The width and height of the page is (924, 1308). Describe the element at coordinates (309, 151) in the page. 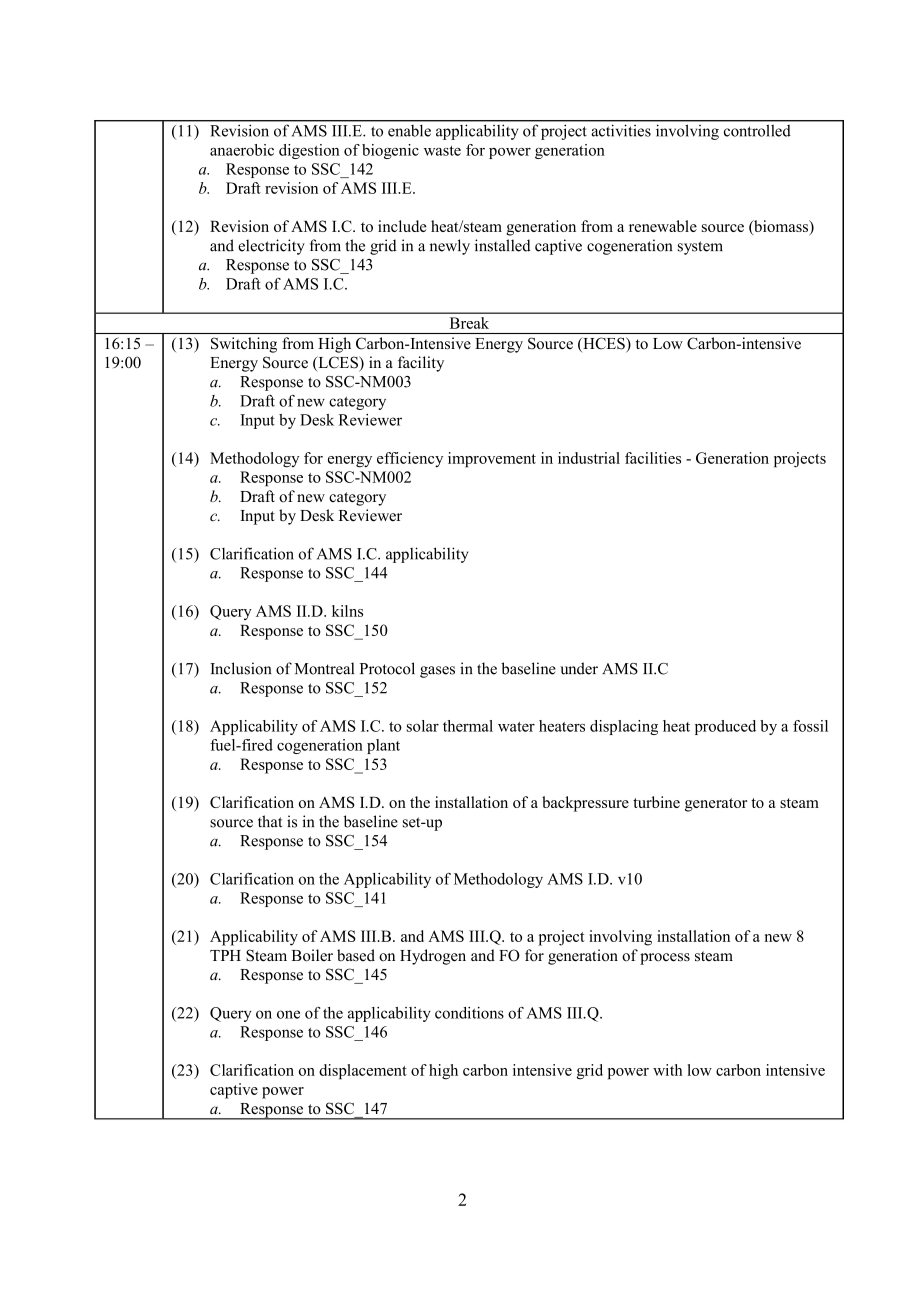

I see `digestion` at that location.
